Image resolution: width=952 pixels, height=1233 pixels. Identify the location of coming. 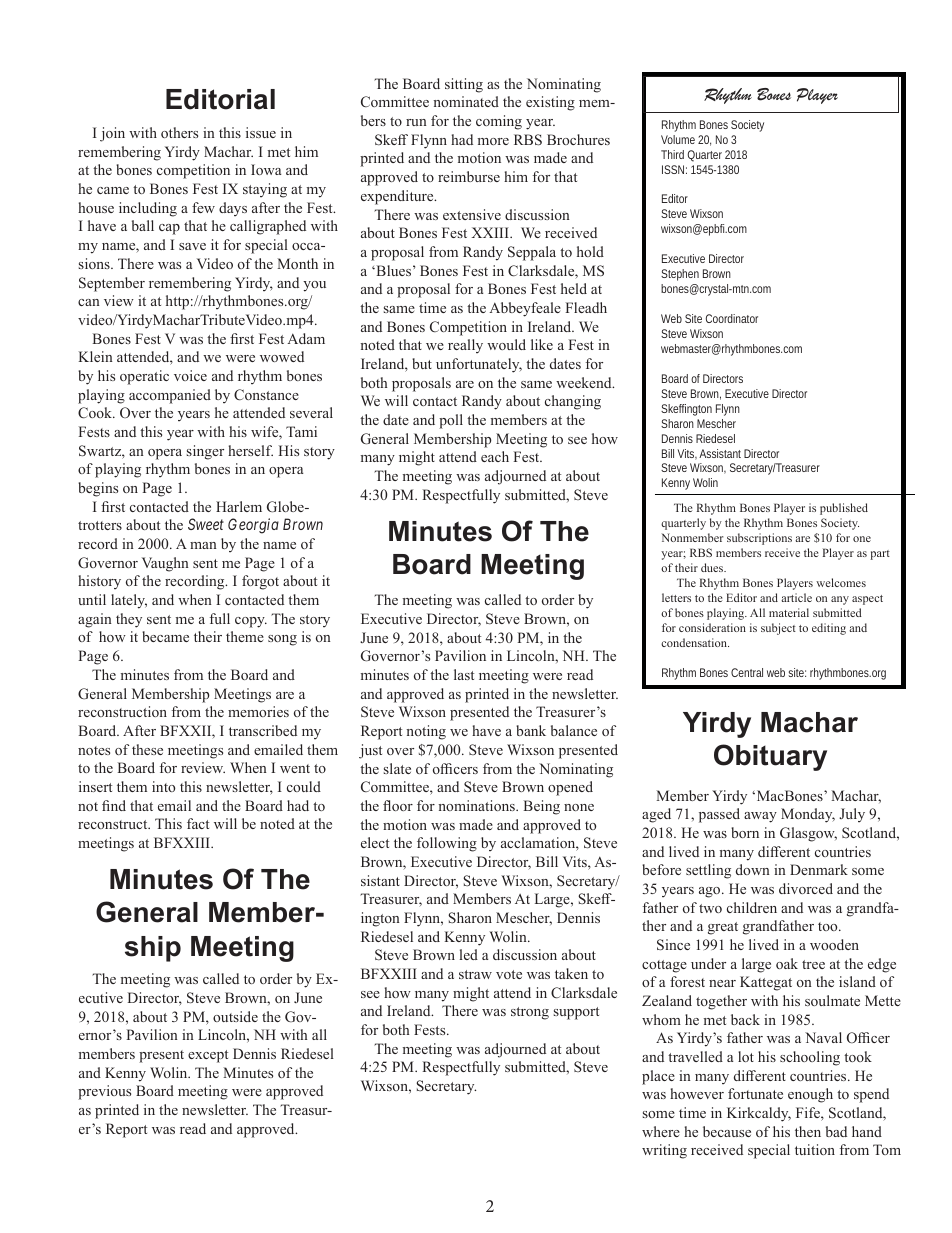
(499, 122).
